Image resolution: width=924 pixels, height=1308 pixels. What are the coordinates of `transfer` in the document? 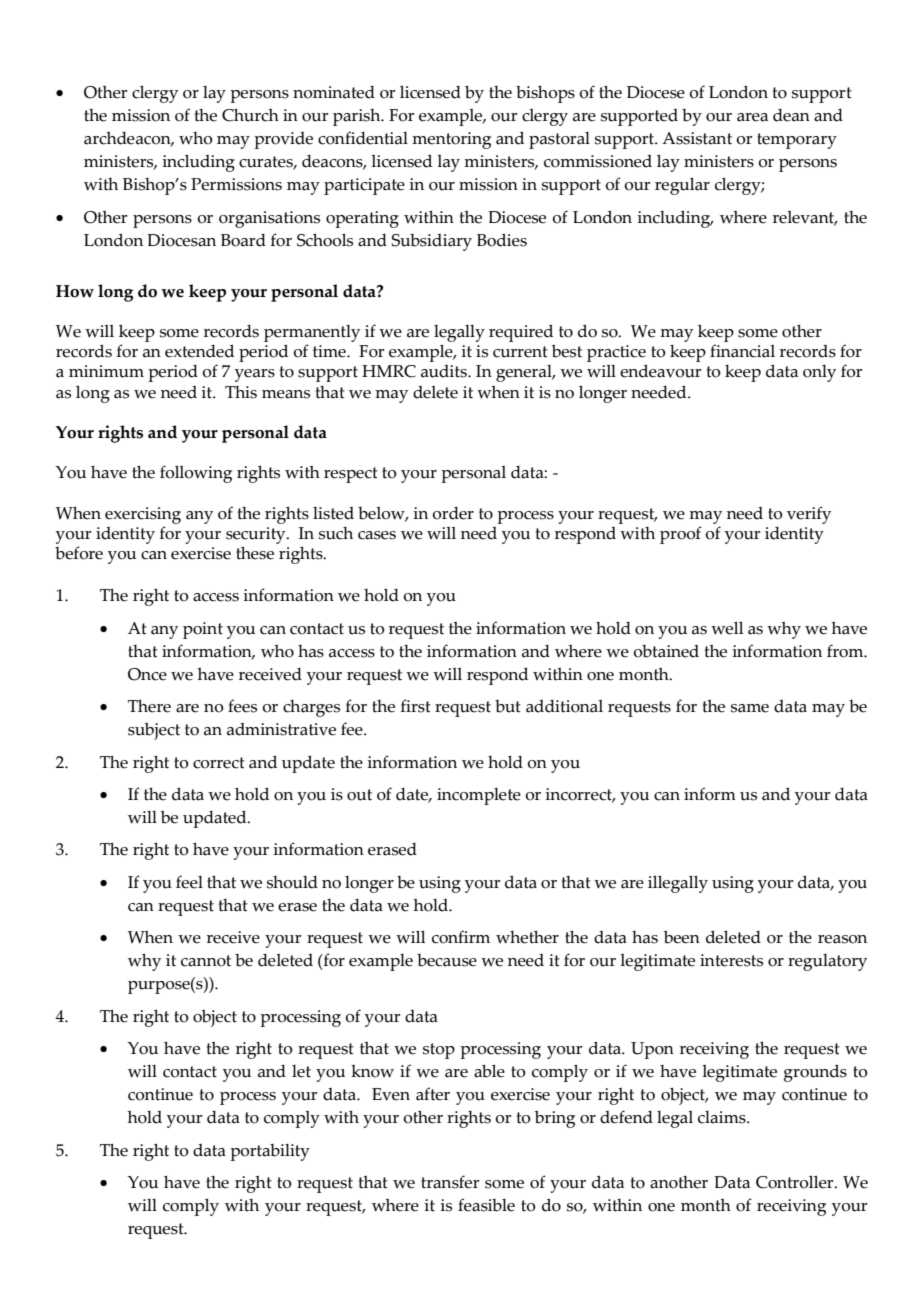 It's located at (450, 1182).
